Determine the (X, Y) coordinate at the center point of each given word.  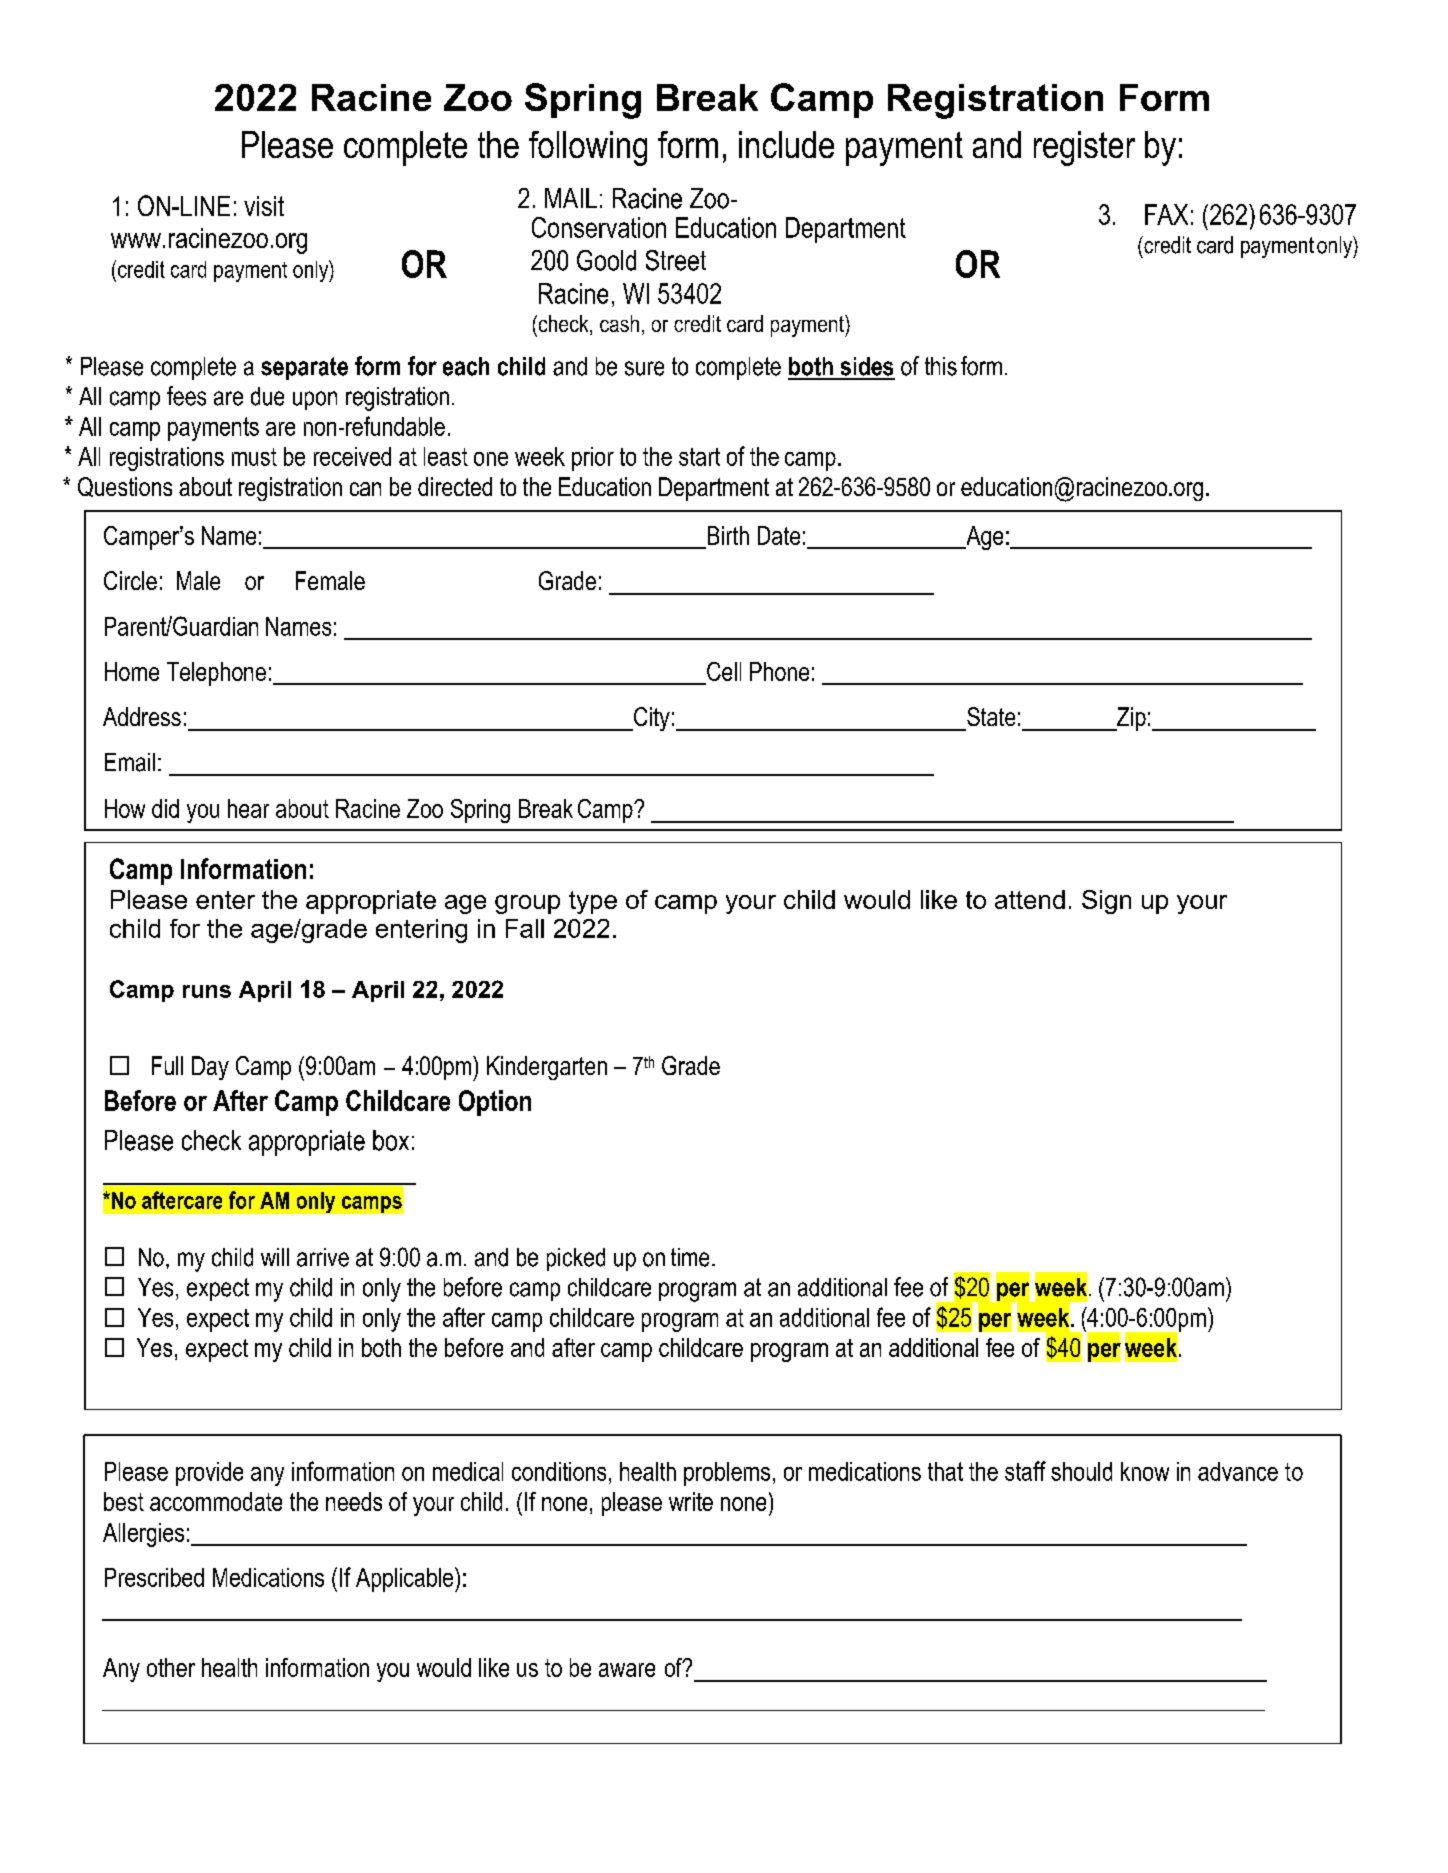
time (690, 1257)
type (593, 902)
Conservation (599, 227)
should (1081, 1471)
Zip (1130, 719)
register (1084, 148)
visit (264, 206)
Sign (1106, 902)
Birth (728, 535)
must (254, 457)
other (171, 1667)
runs (207, 991)
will (275, 1257)
